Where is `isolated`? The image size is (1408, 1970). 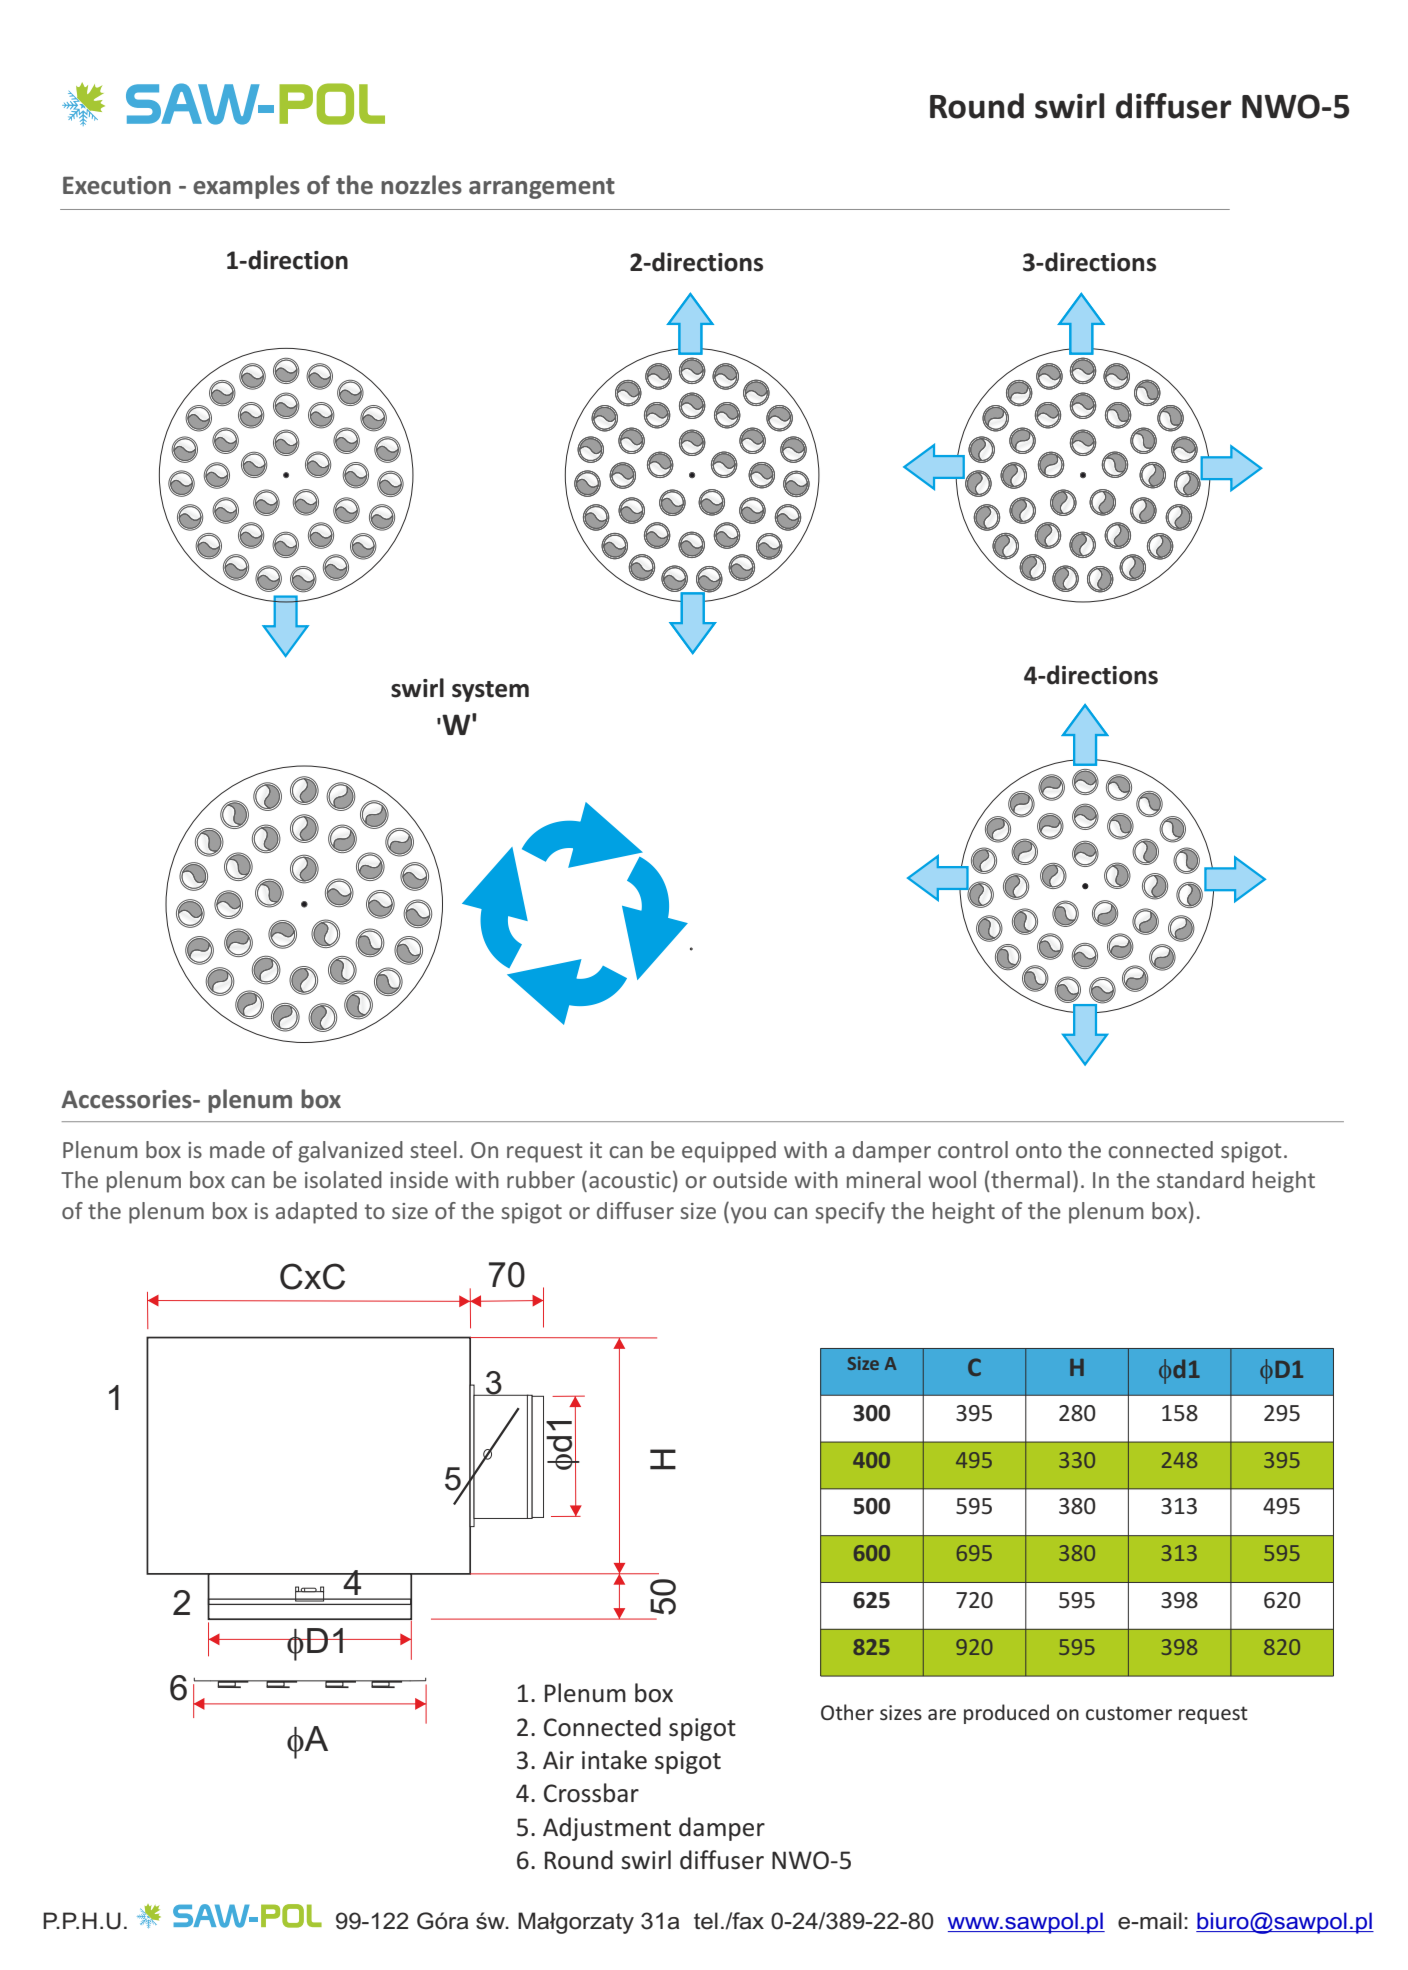
isolated is located at coordinates (343, 1179).
